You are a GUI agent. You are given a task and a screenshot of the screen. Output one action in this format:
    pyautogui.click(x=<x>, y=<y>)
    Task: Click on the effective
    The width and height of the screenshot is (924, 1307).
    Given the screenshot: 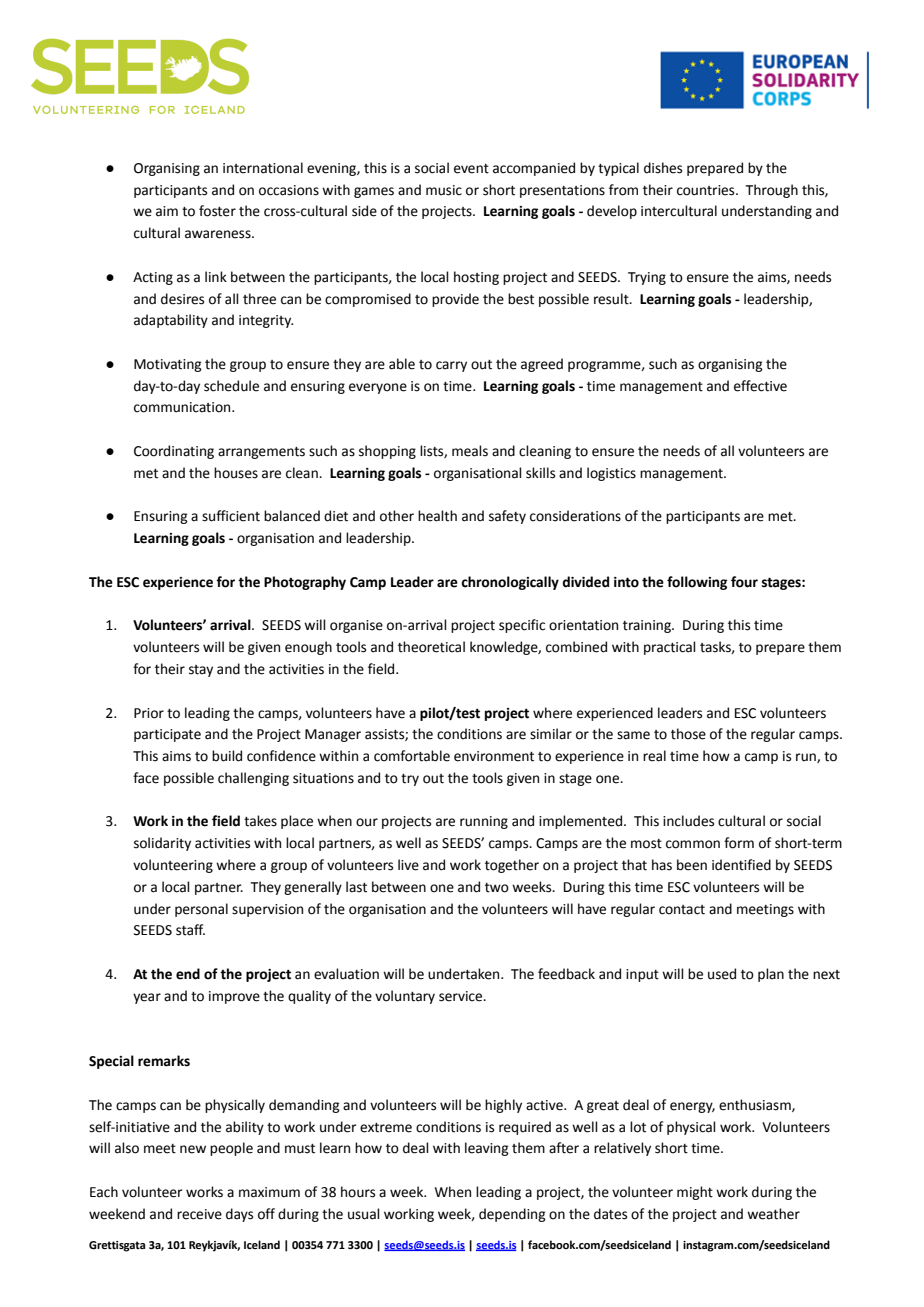 What is the action you would take?
    pyautogui.click(x=760, y=386)
